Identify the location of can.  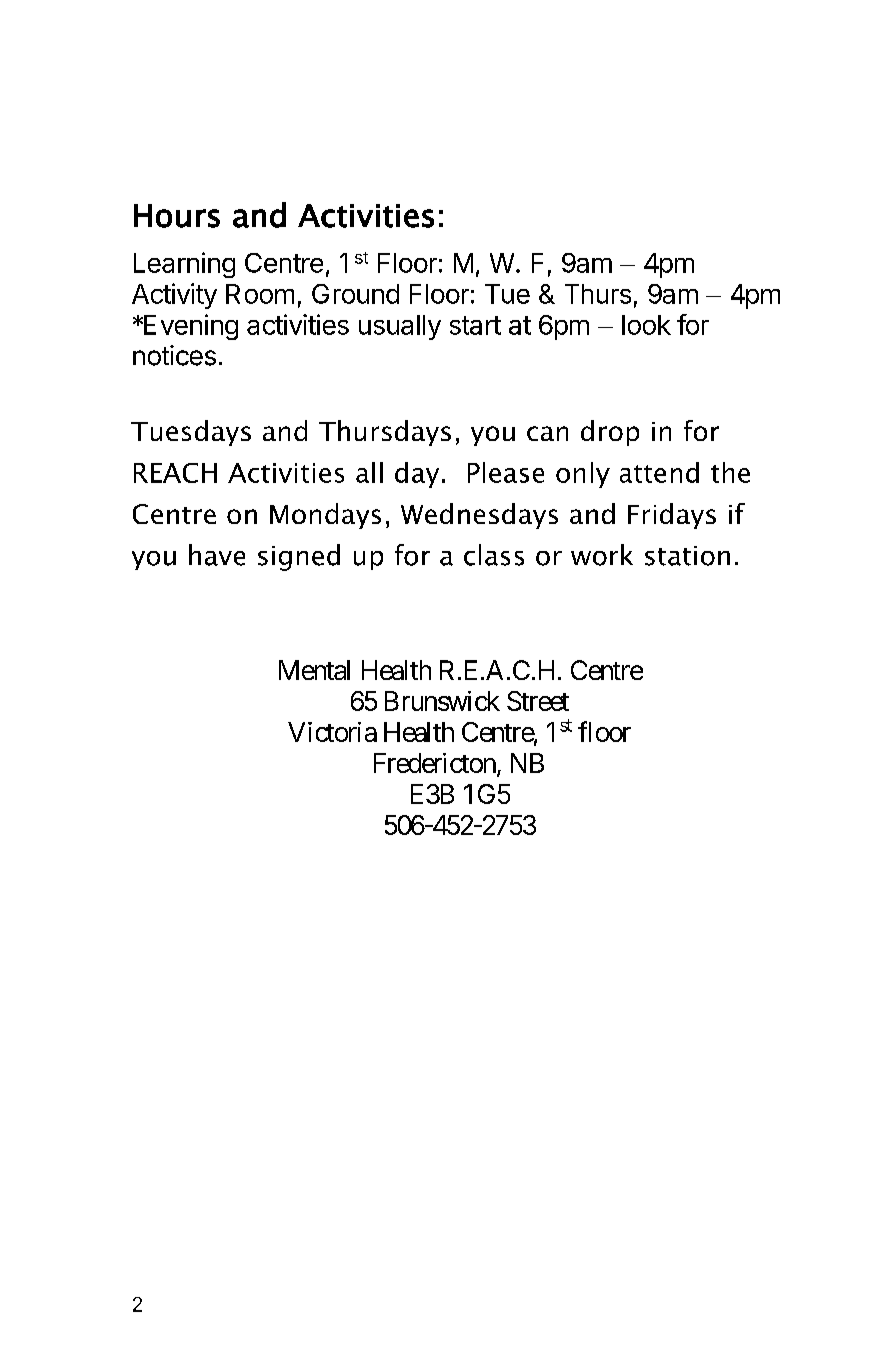
(547, 433).
